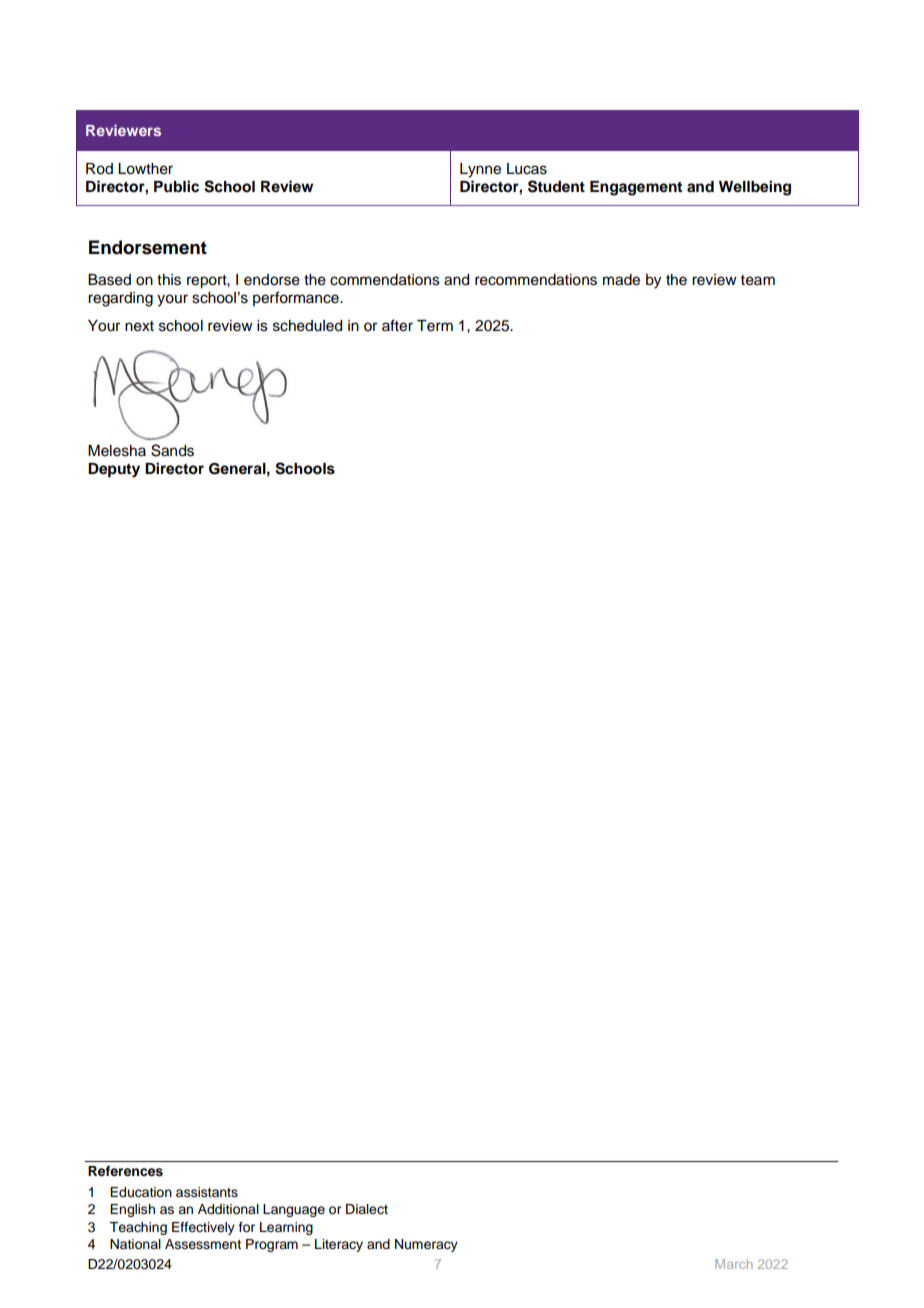 The height and width of the document is (1308, 924). I want to click on made, so click(621, 280).
